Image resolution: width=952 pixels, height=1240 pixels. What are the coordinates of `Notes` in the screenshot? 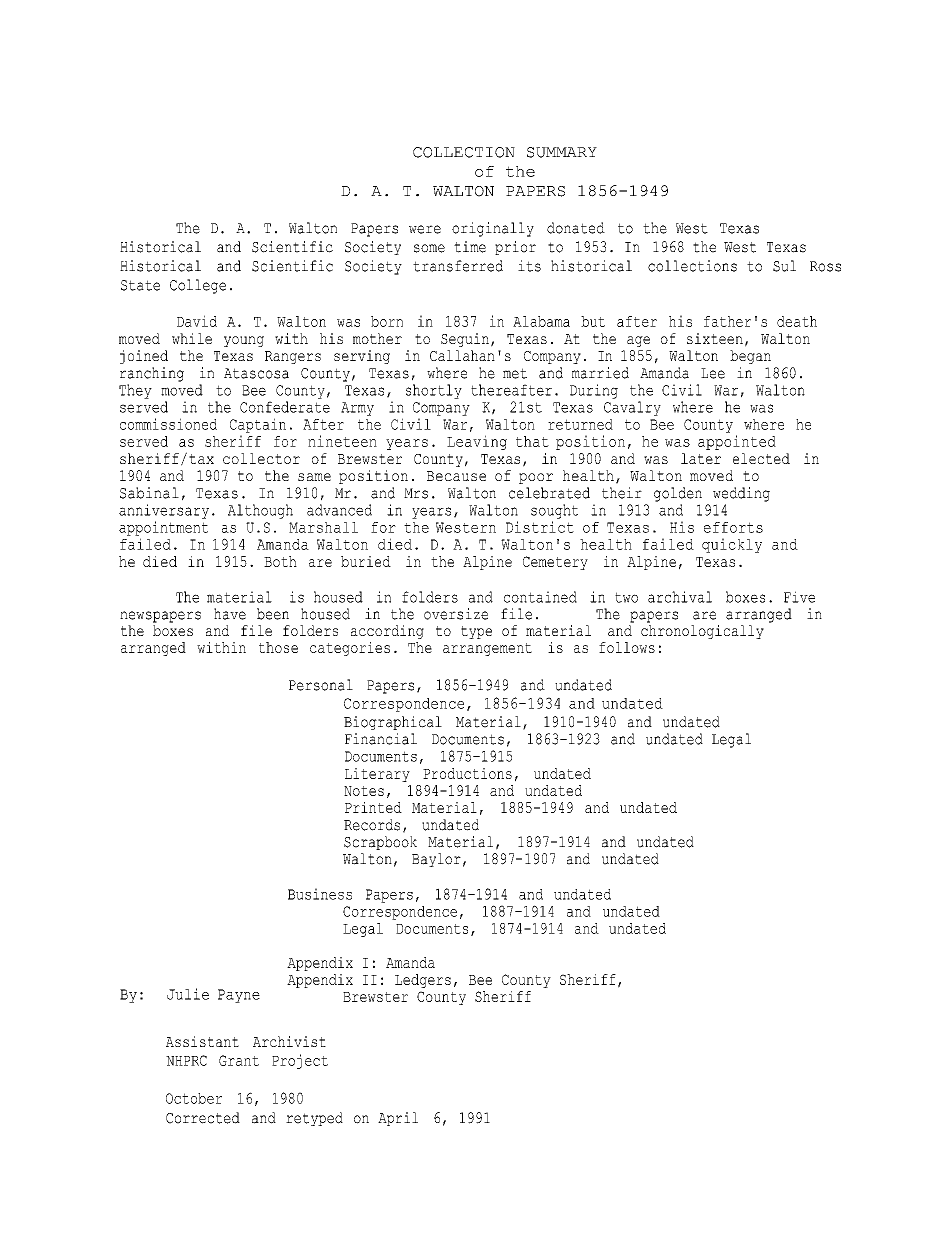 It's located at (364, 791).
